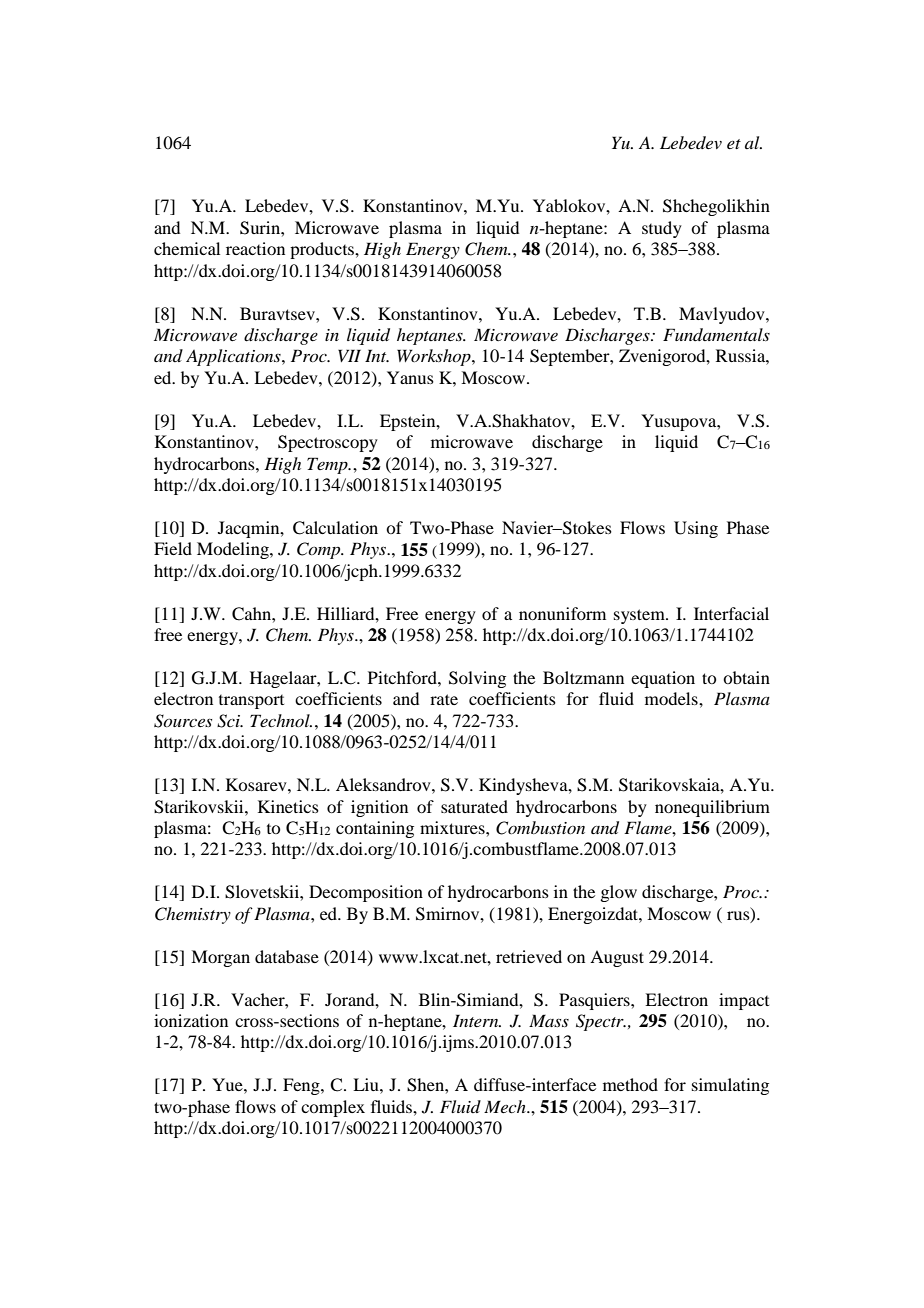 The width and height of the image is (924, 1308). What do you see at coordinates (662, 229) in the image?
I see `study` at bounding box center [662, 229].
